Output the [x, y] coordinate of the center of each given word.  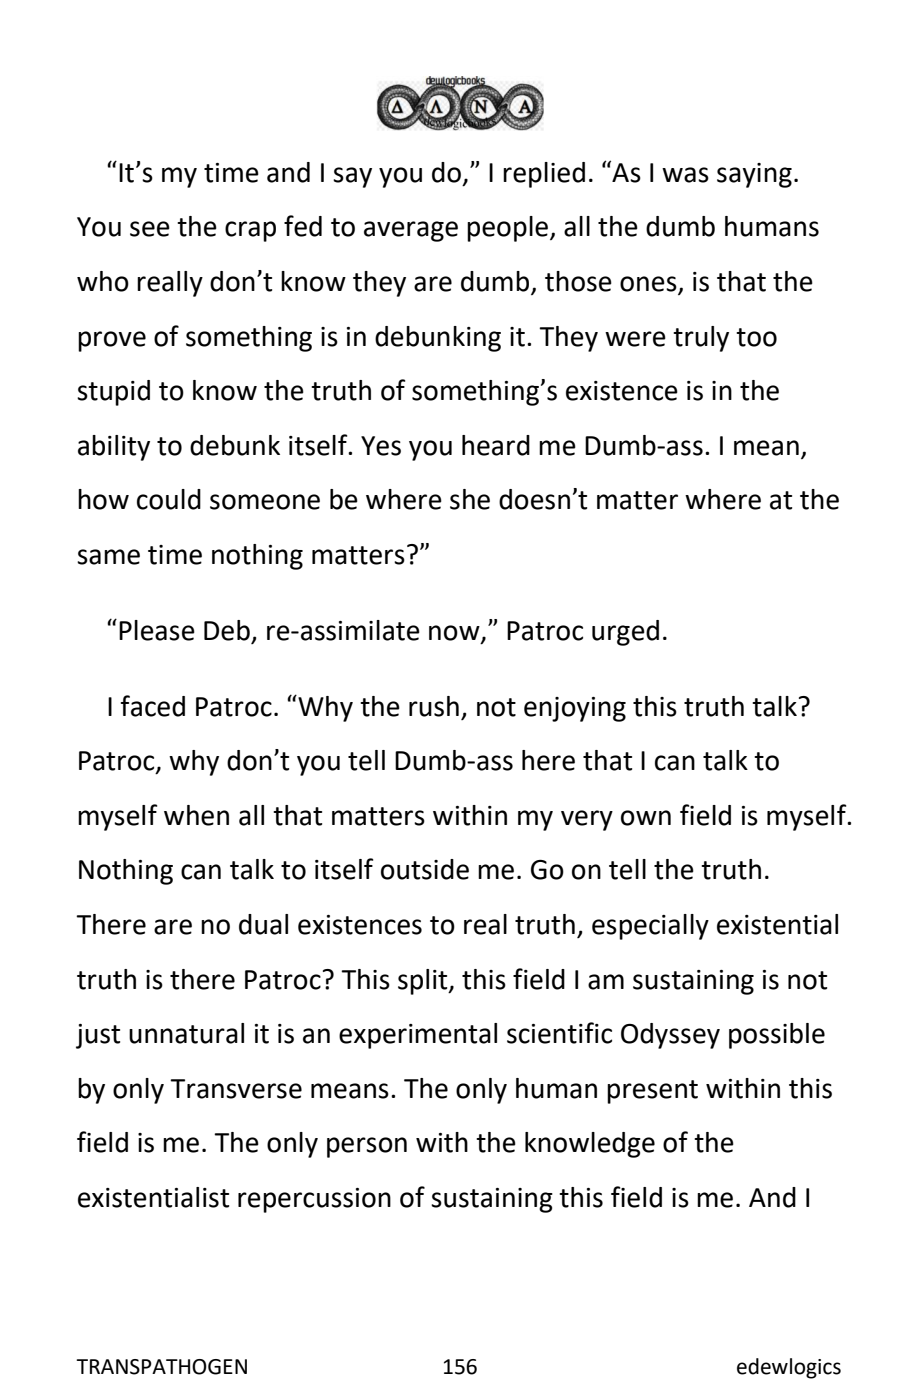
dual [263, 924]
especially [650, 927]
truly [701, 339]
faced [153, 706]
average [411, 231]
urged [625, 633]
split [424, 982]
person [367, 1147]
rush [434, 706]
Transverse [236, 1089]
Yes [381, 446]
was [685, 175]
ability [114, 448]
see [150, 229]
